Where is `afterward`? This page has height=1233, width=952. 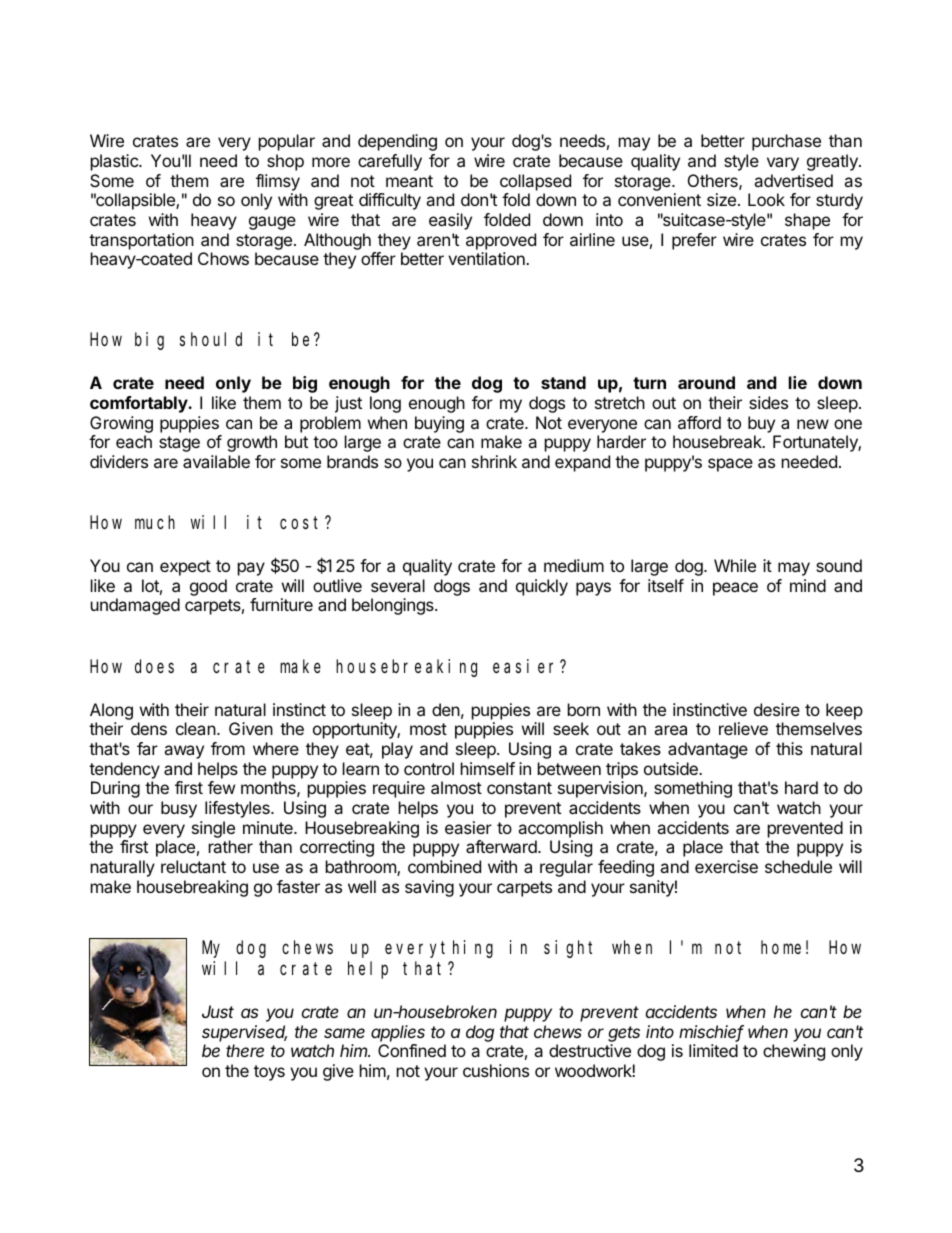 afterward is located at coordinates (502, 846).
